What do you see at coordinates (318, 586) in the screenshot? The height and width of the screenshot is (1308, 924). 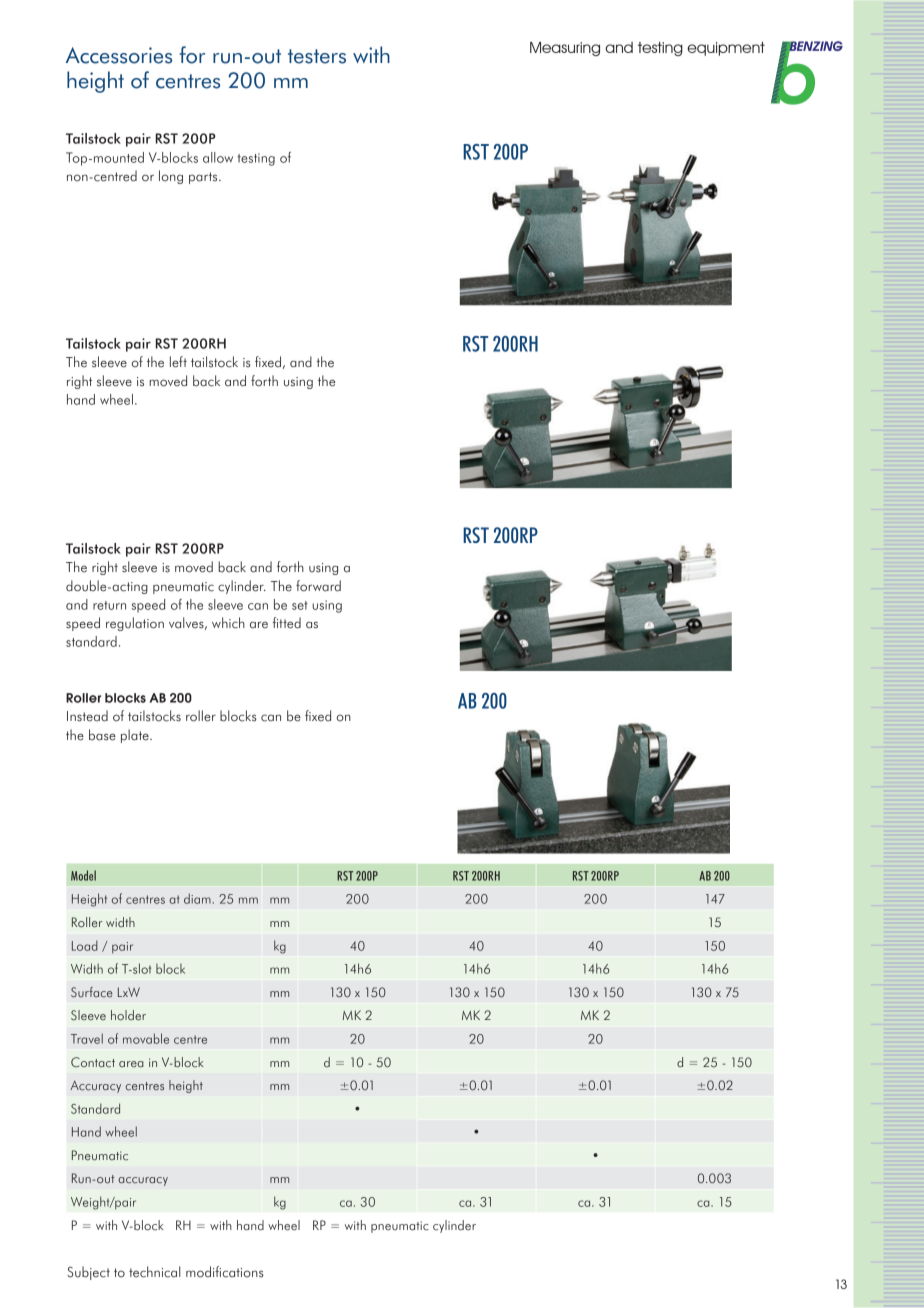 I see `forward` at bounding box center [318, 586].
